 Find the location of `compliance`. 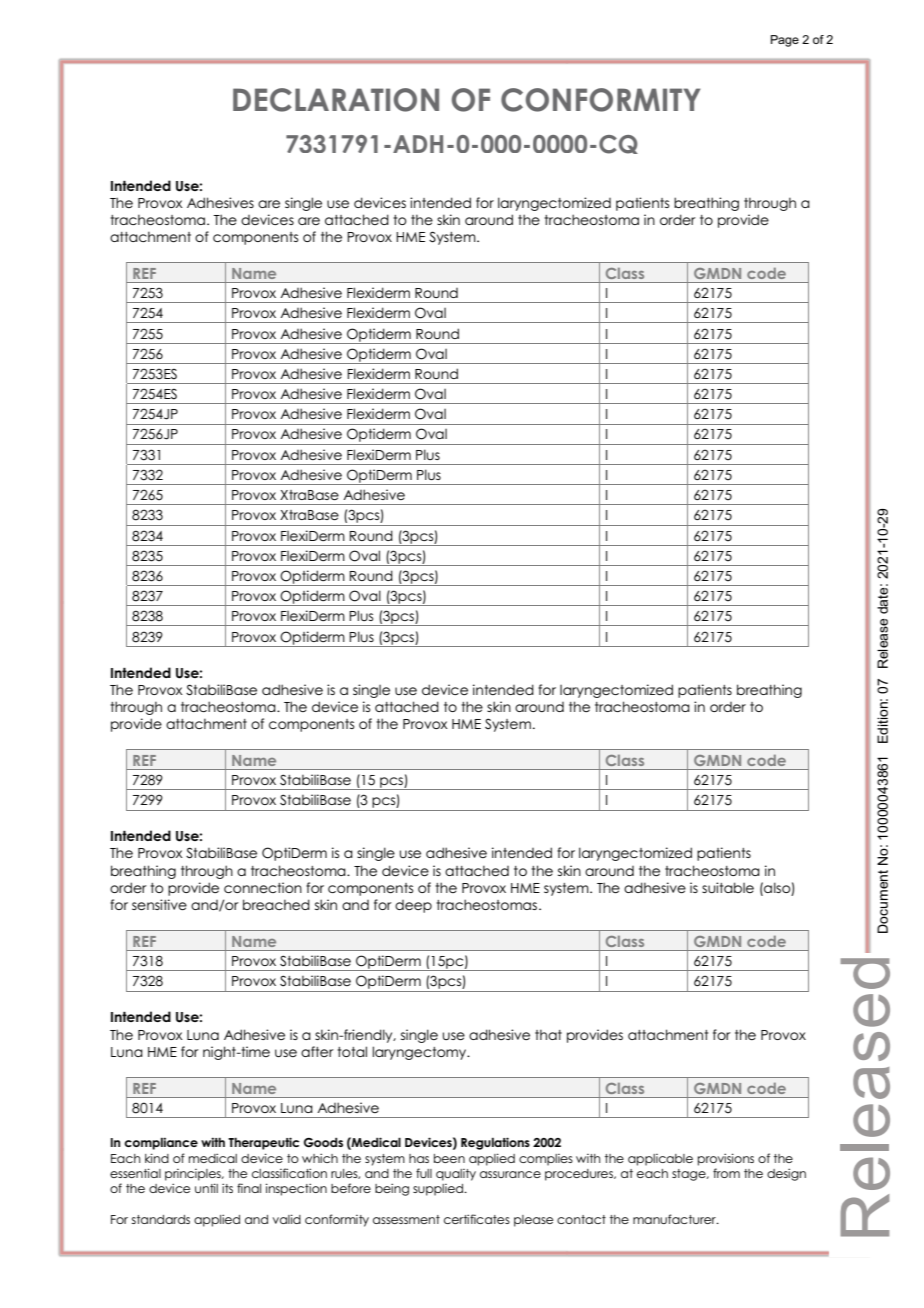

compliance is located at coordinates (161, 1143).
